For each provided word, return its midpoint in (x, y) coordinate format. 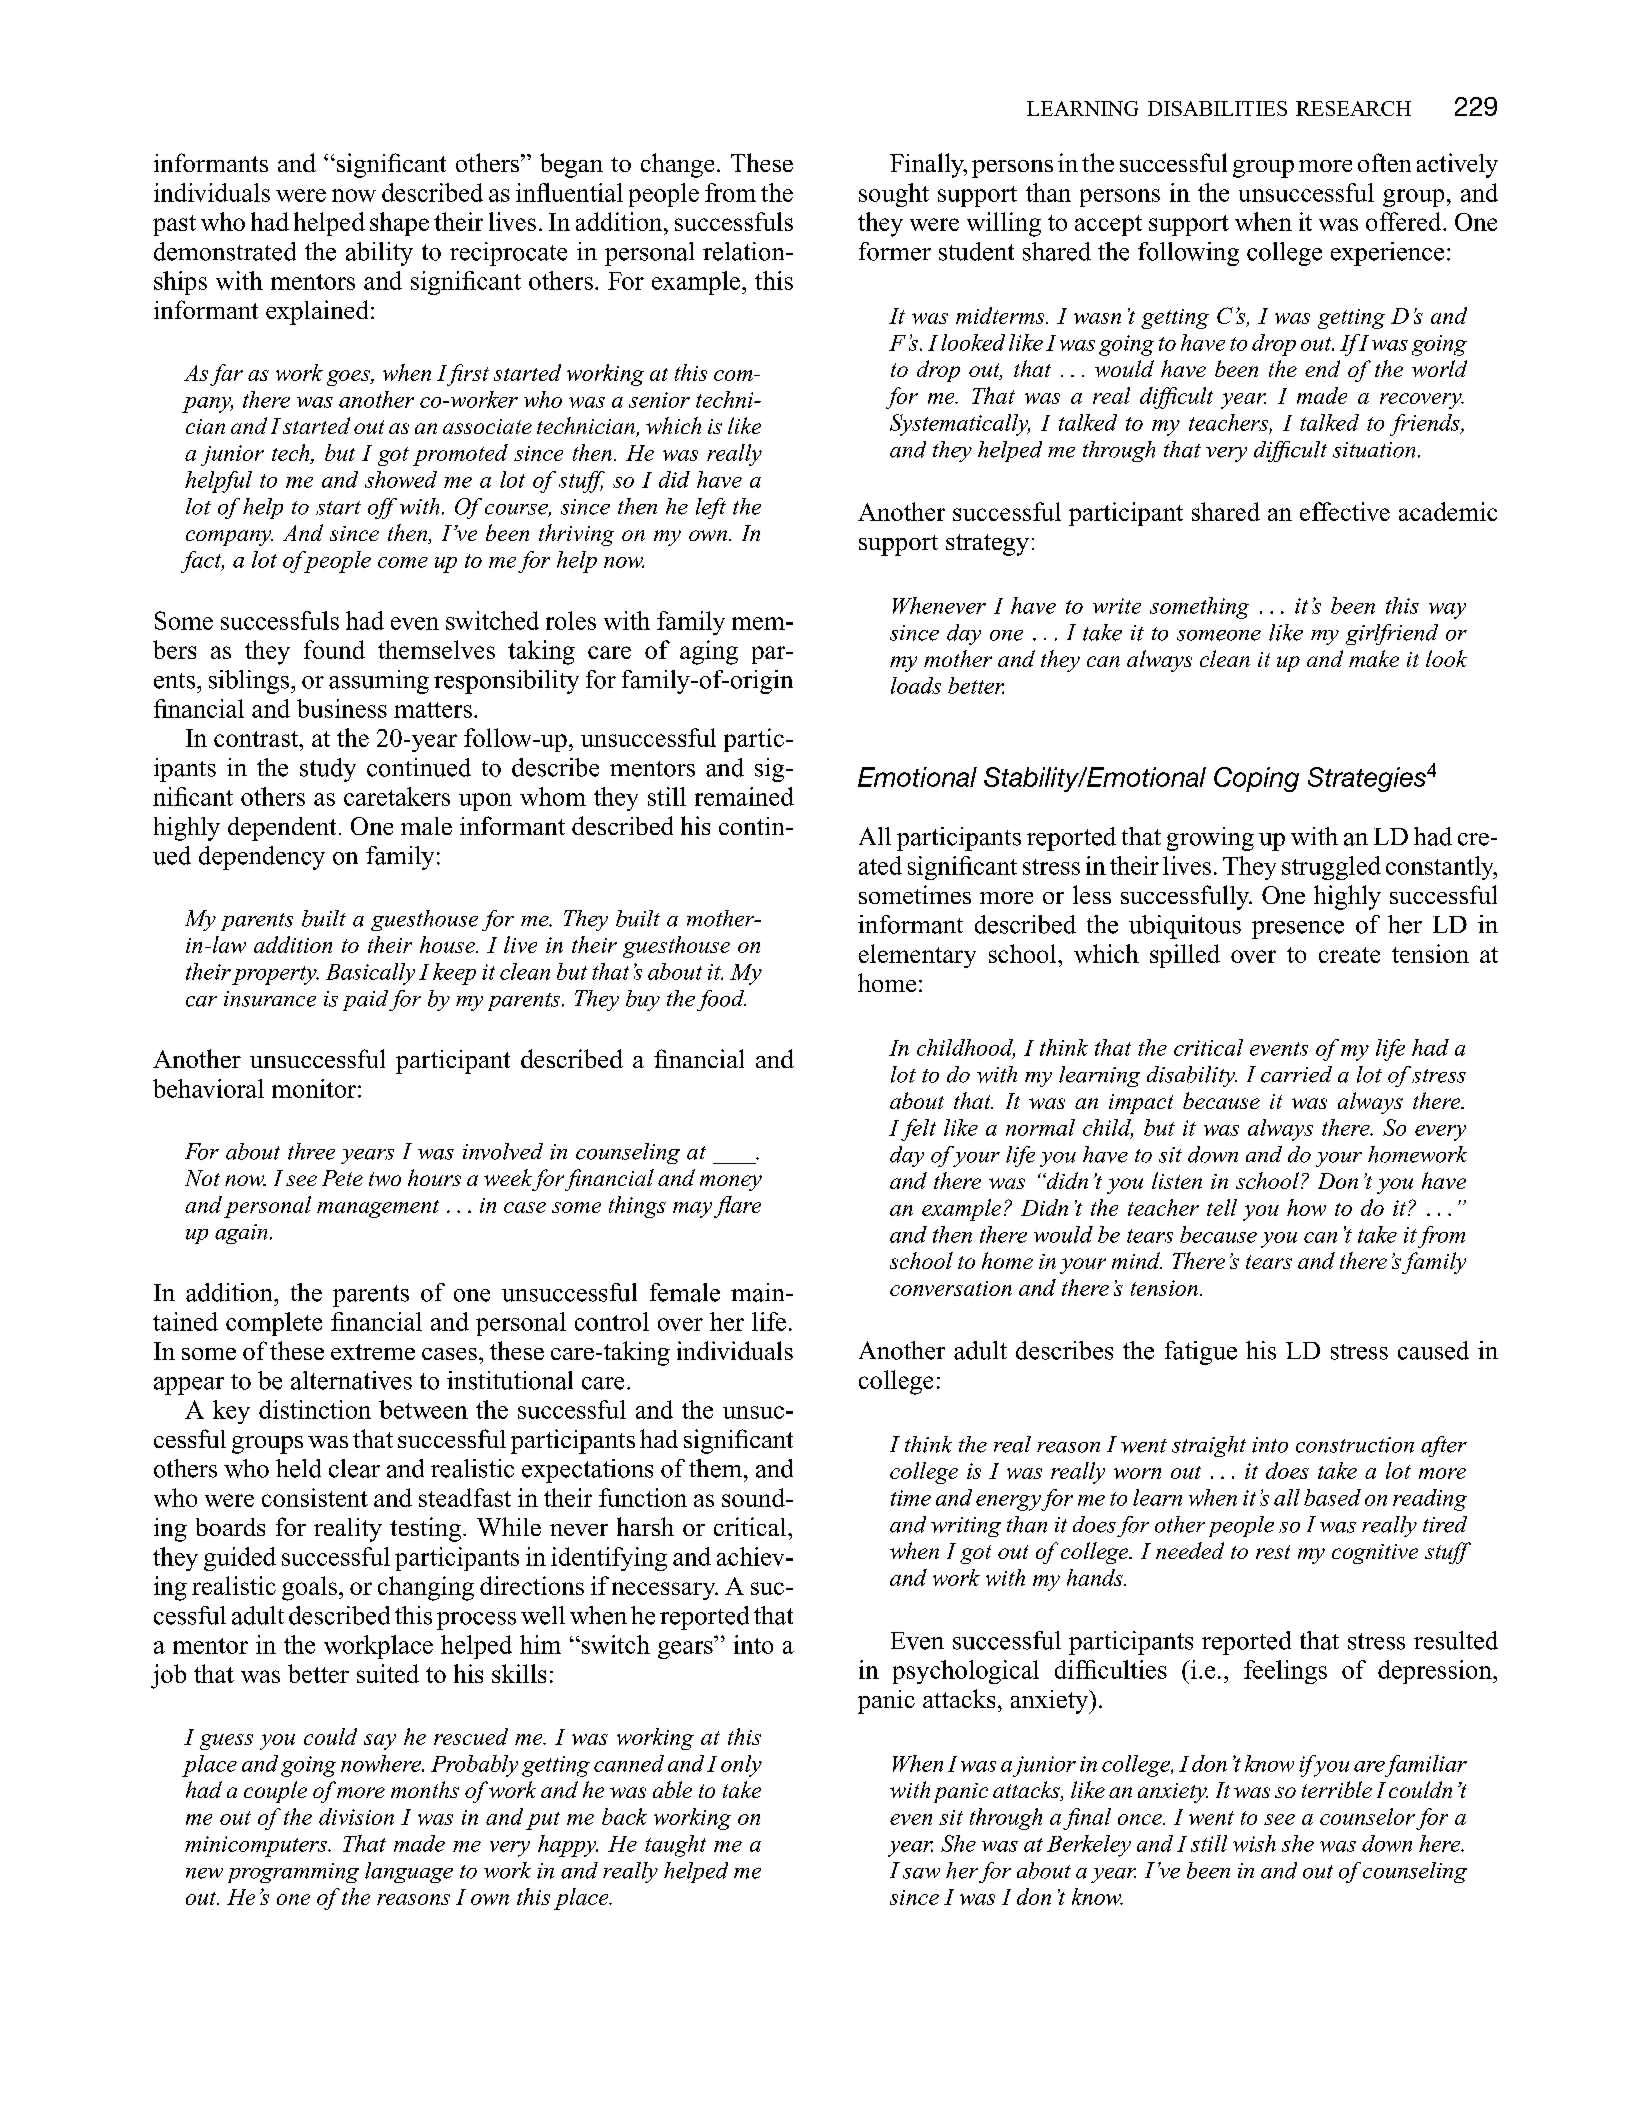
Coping (1256, 779)
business (342, 708)
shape (399, 224)
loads (916, 685)
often (1384, 162)
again (241, 1234)
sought (894, 195)
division (356, 1816)
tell (1222, 1207)
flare (737, 1207)
